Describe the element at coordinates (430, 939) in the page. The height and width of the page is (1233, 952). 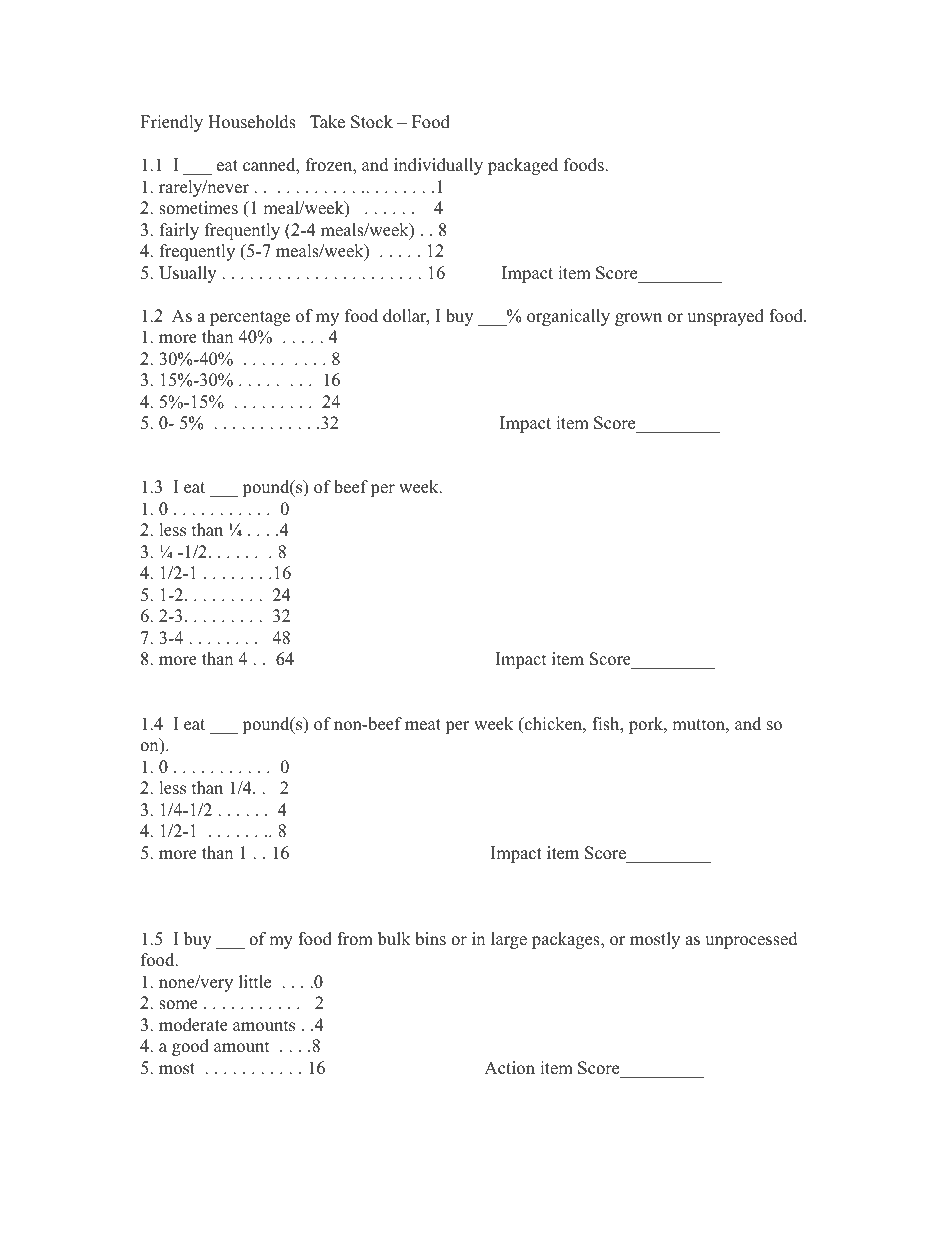
I see `bins` at that location.
